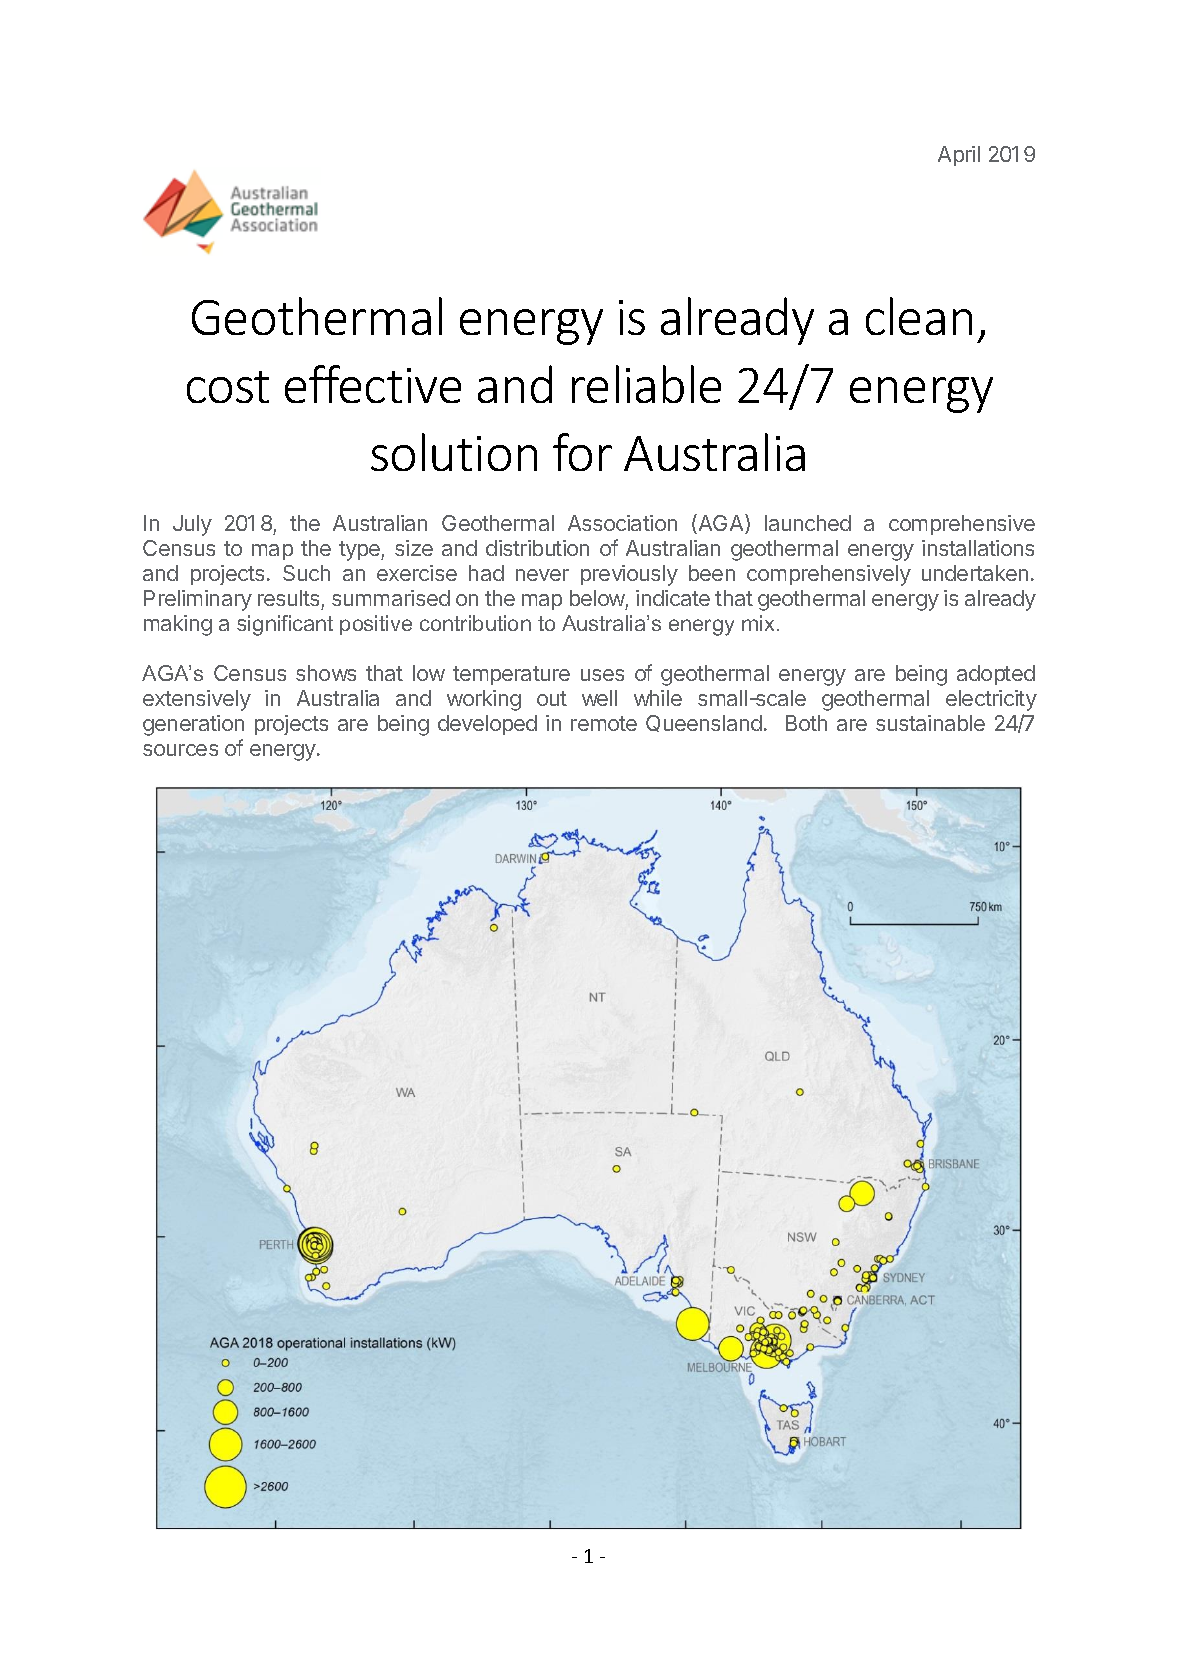 The height and width of the screenshot is (1666, 1178). Describe the element at coordinates (622, 523) in the screenshot. I see `Association` at that location.
